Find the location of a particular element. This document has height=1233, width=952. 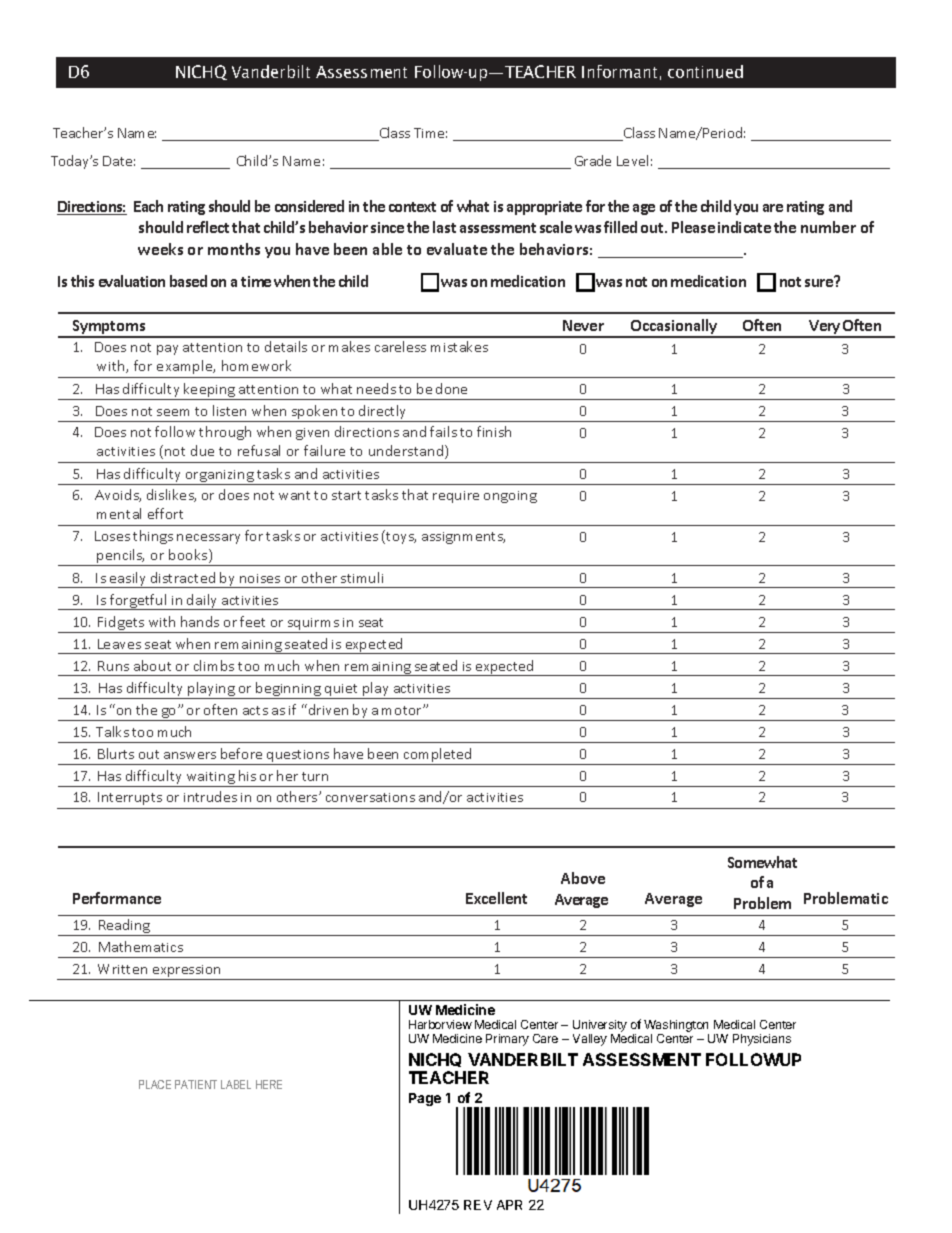

weeks is located at coordinates (160, 249).
